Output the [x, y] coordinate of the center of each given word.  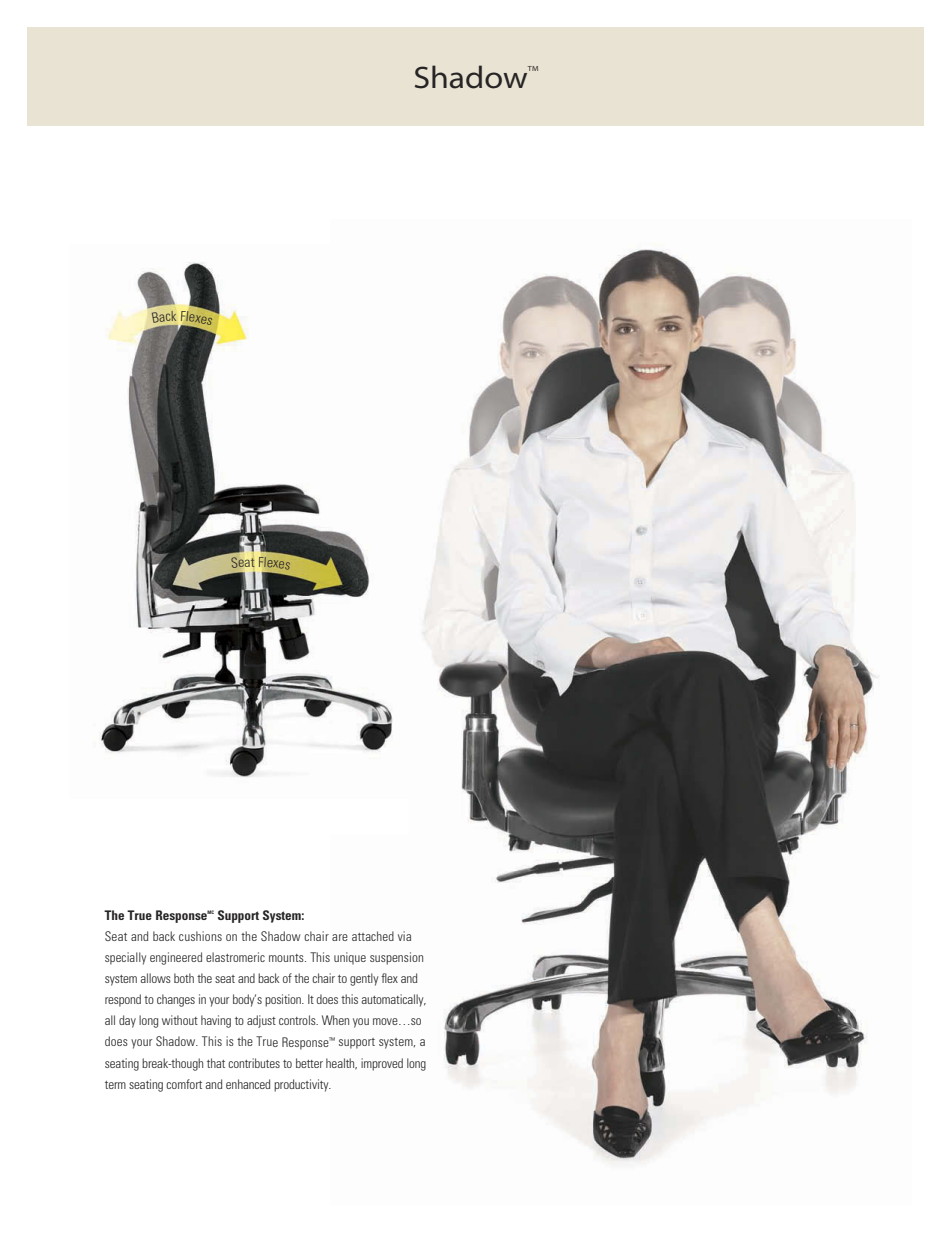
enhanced [248, 1084]
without [180, 1020]
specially [125, 958]
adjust [261, 1021]
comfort [184, 1084]
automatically [393, 1000]
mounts [287, 958]
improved [382, 1064]
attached [373, 936]
